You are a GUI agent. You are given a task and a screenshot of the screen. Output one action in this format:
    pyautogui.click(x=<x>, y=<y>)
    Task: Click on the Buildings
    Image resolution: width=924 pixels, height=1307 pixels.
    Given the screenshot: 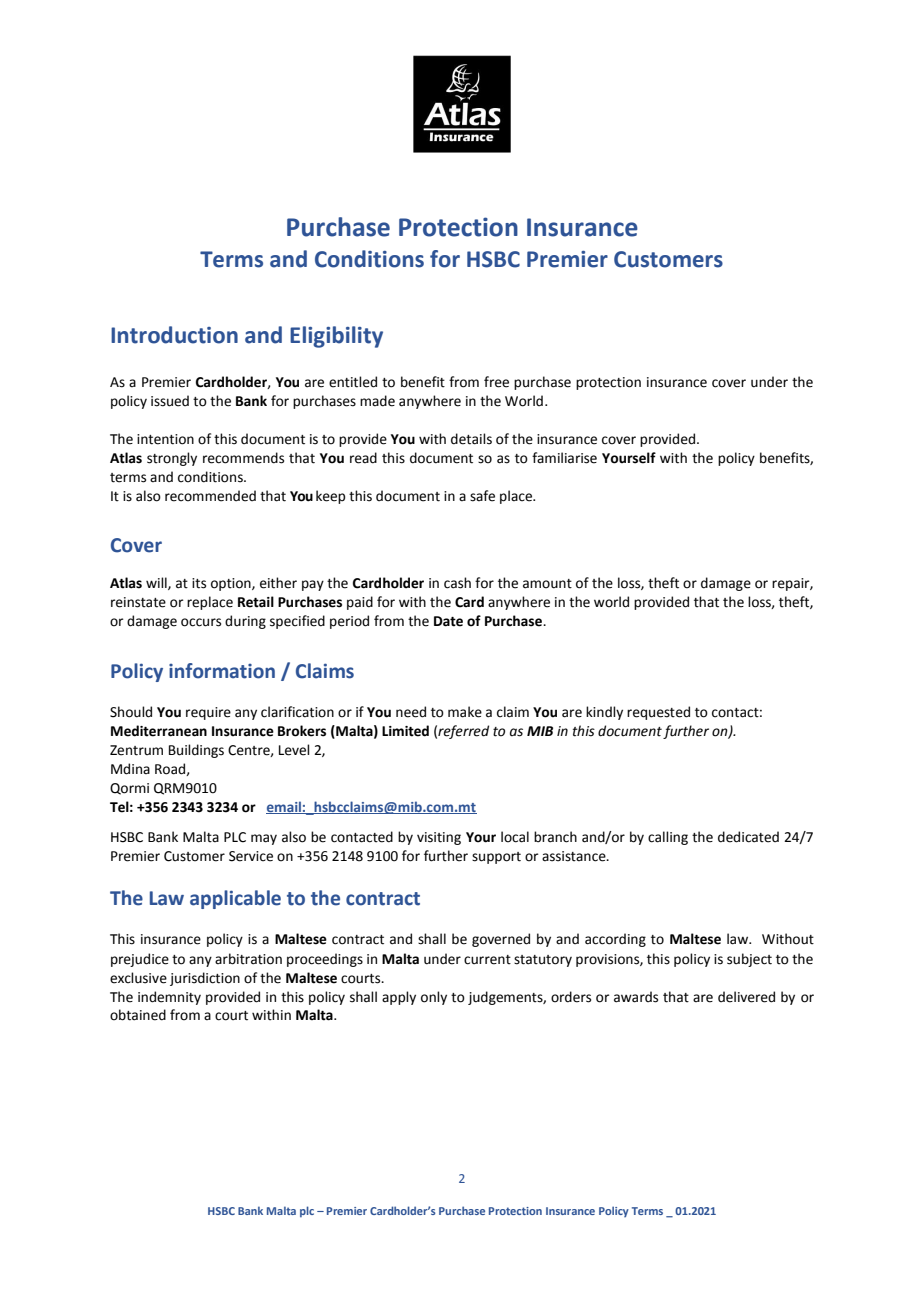 What is the action you would take?
    pyautogui.click(x=196, y=751)
